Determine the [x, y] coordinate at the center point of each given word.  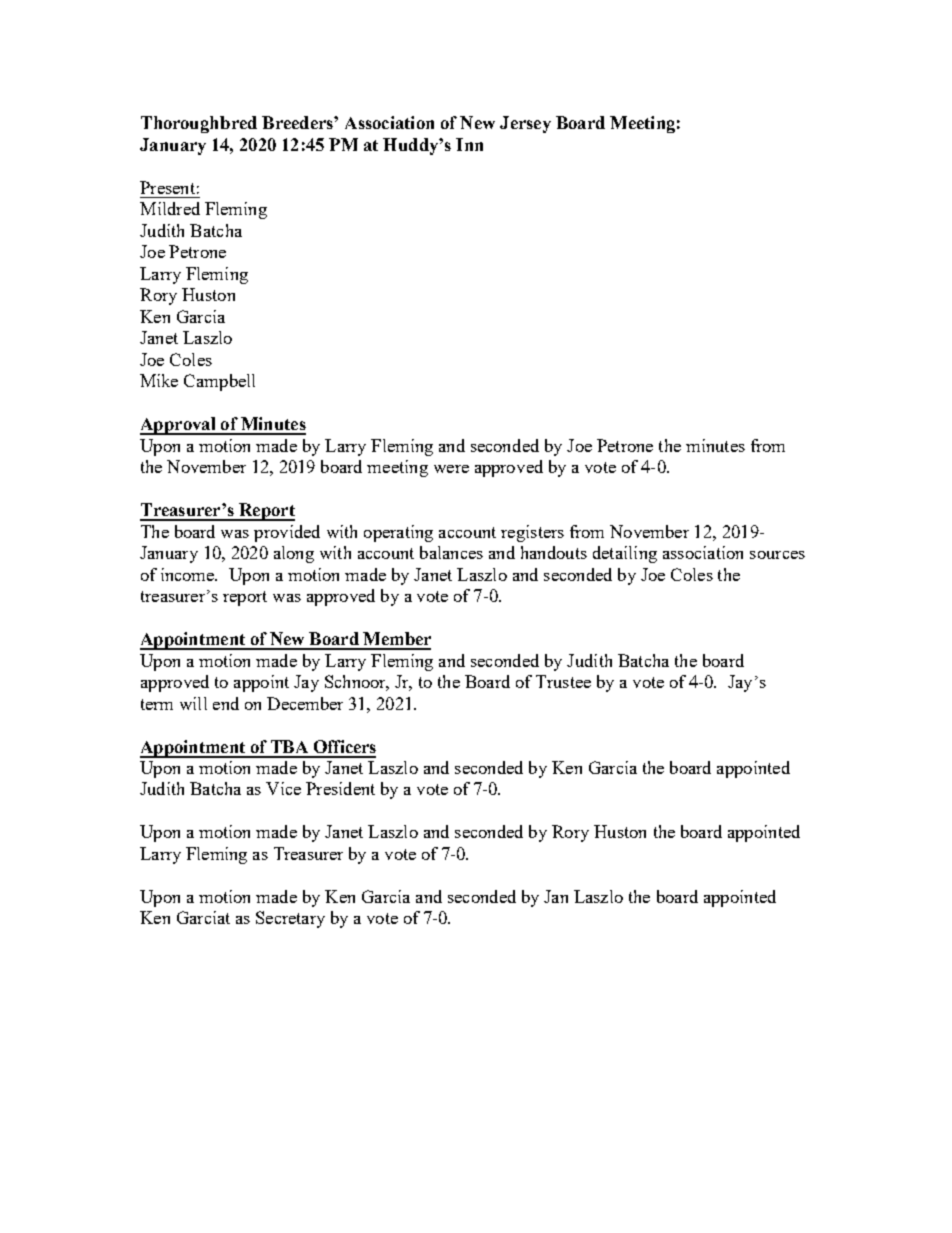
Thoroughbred [199, 124]
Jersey [525, 124]
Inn [469, 144]
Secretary [290, 919]
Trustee [563, 681]
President [340, 788]
